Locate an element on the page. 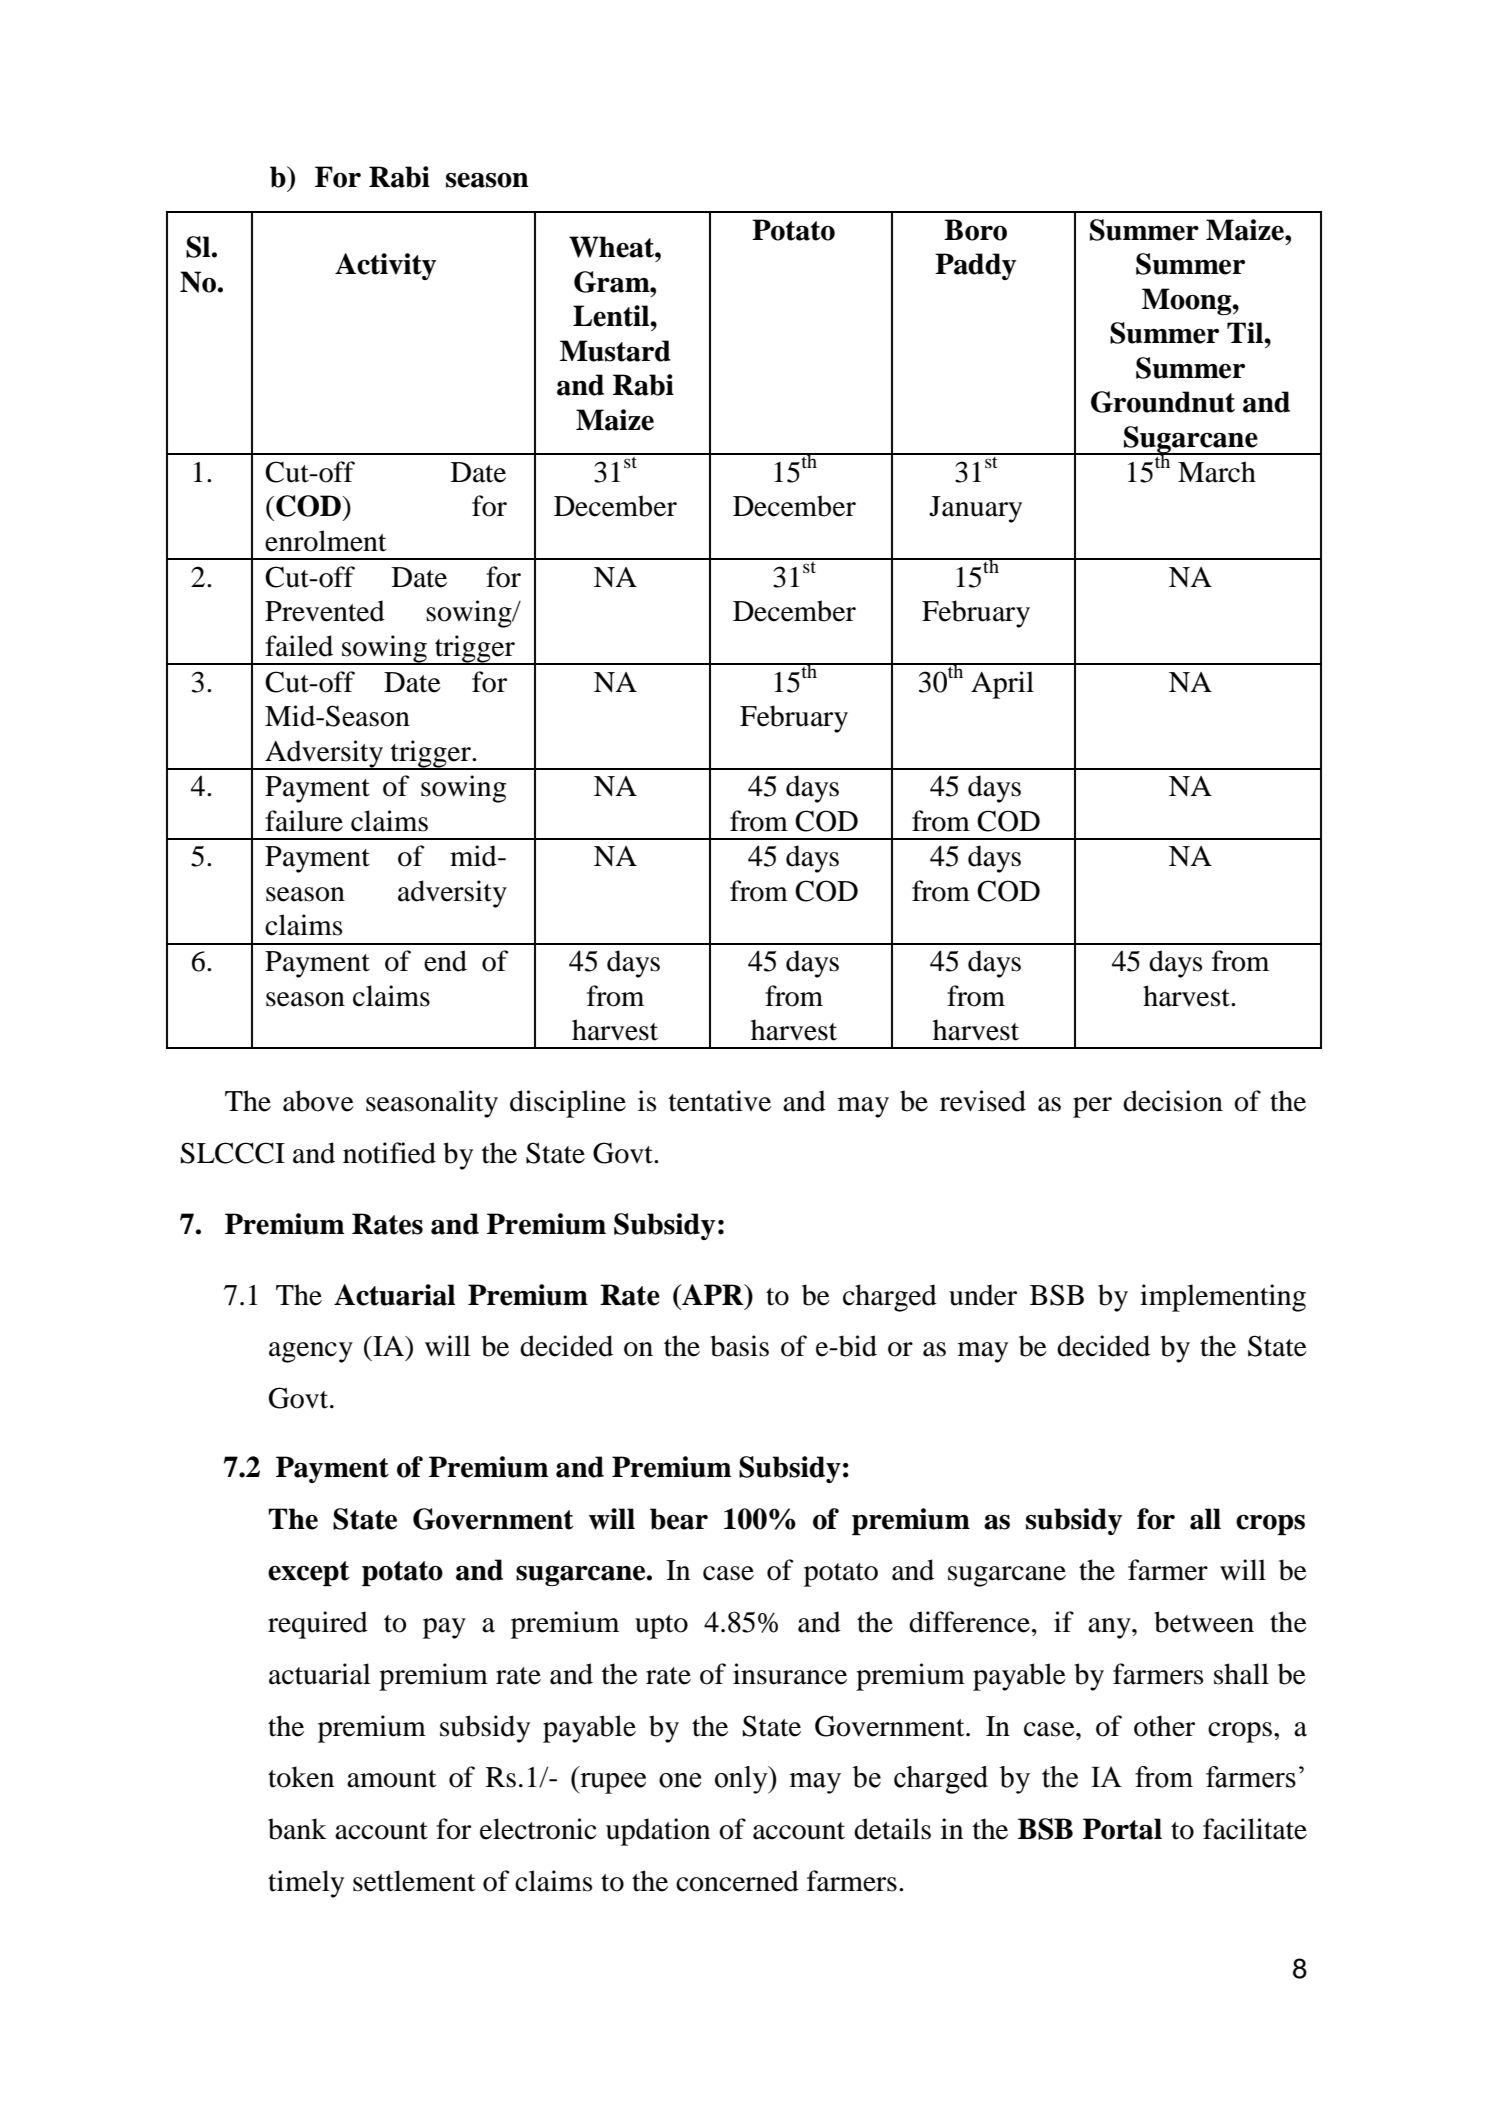 Image resolution: width=1487 pixels, height=2104 pixels. April is located at coordinates (1002, 685).
